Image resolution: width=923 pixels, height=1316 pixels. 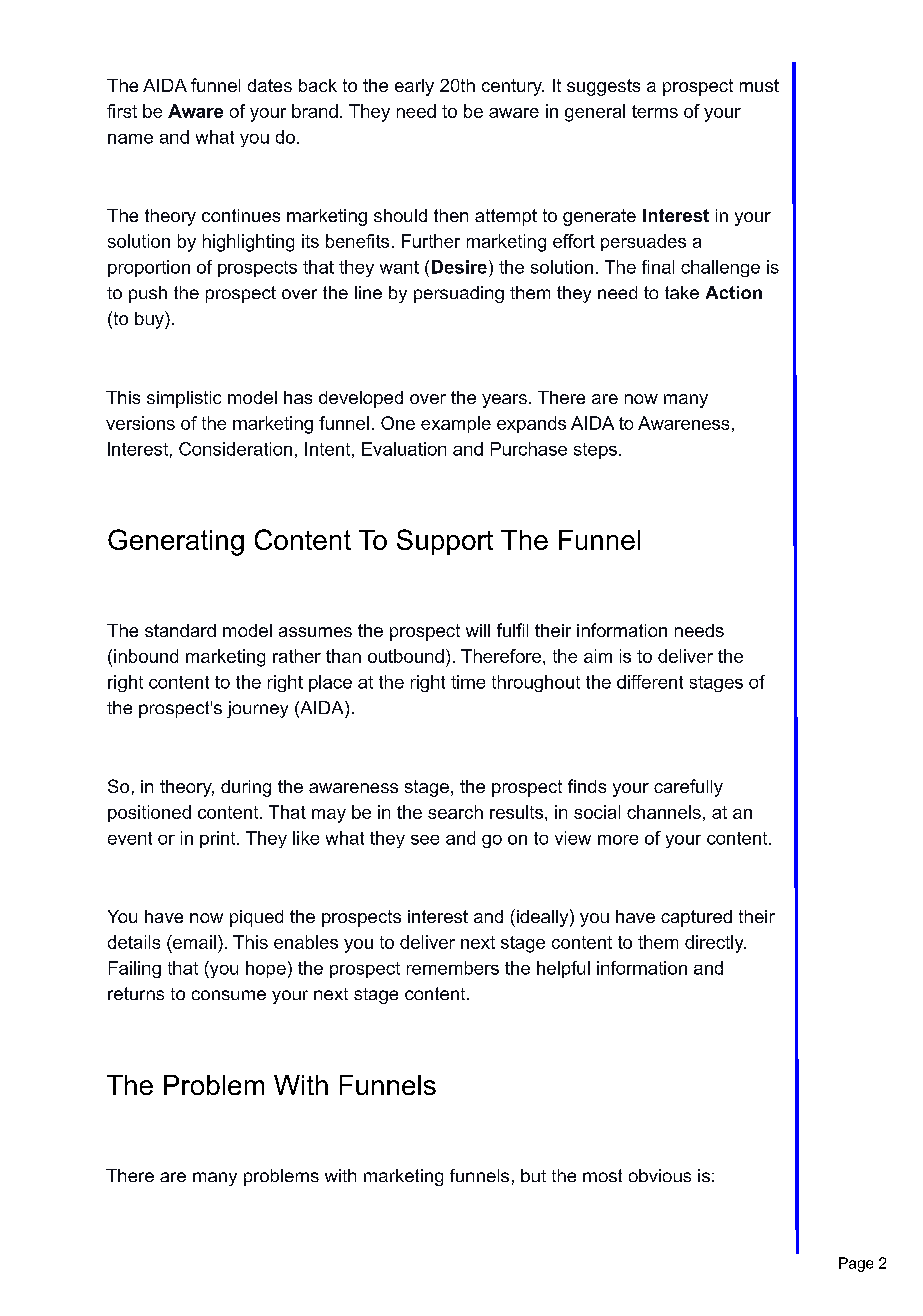 I want to click on time, so click(x=468, y=682).
